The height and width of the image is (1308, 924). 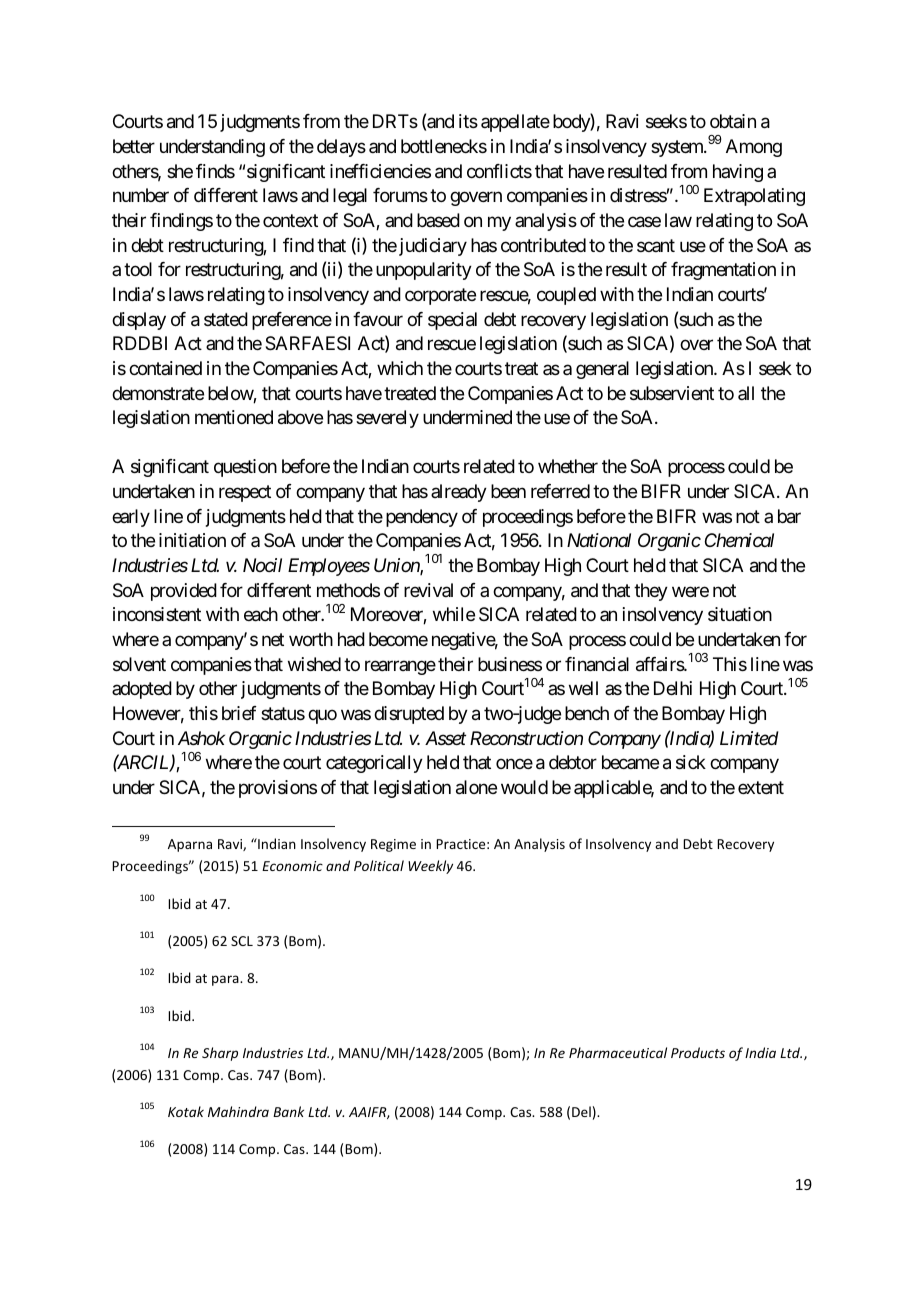 What do you see at coordinates (400, 368) in the image?
I see `which` at bounding box center [400, 368].
